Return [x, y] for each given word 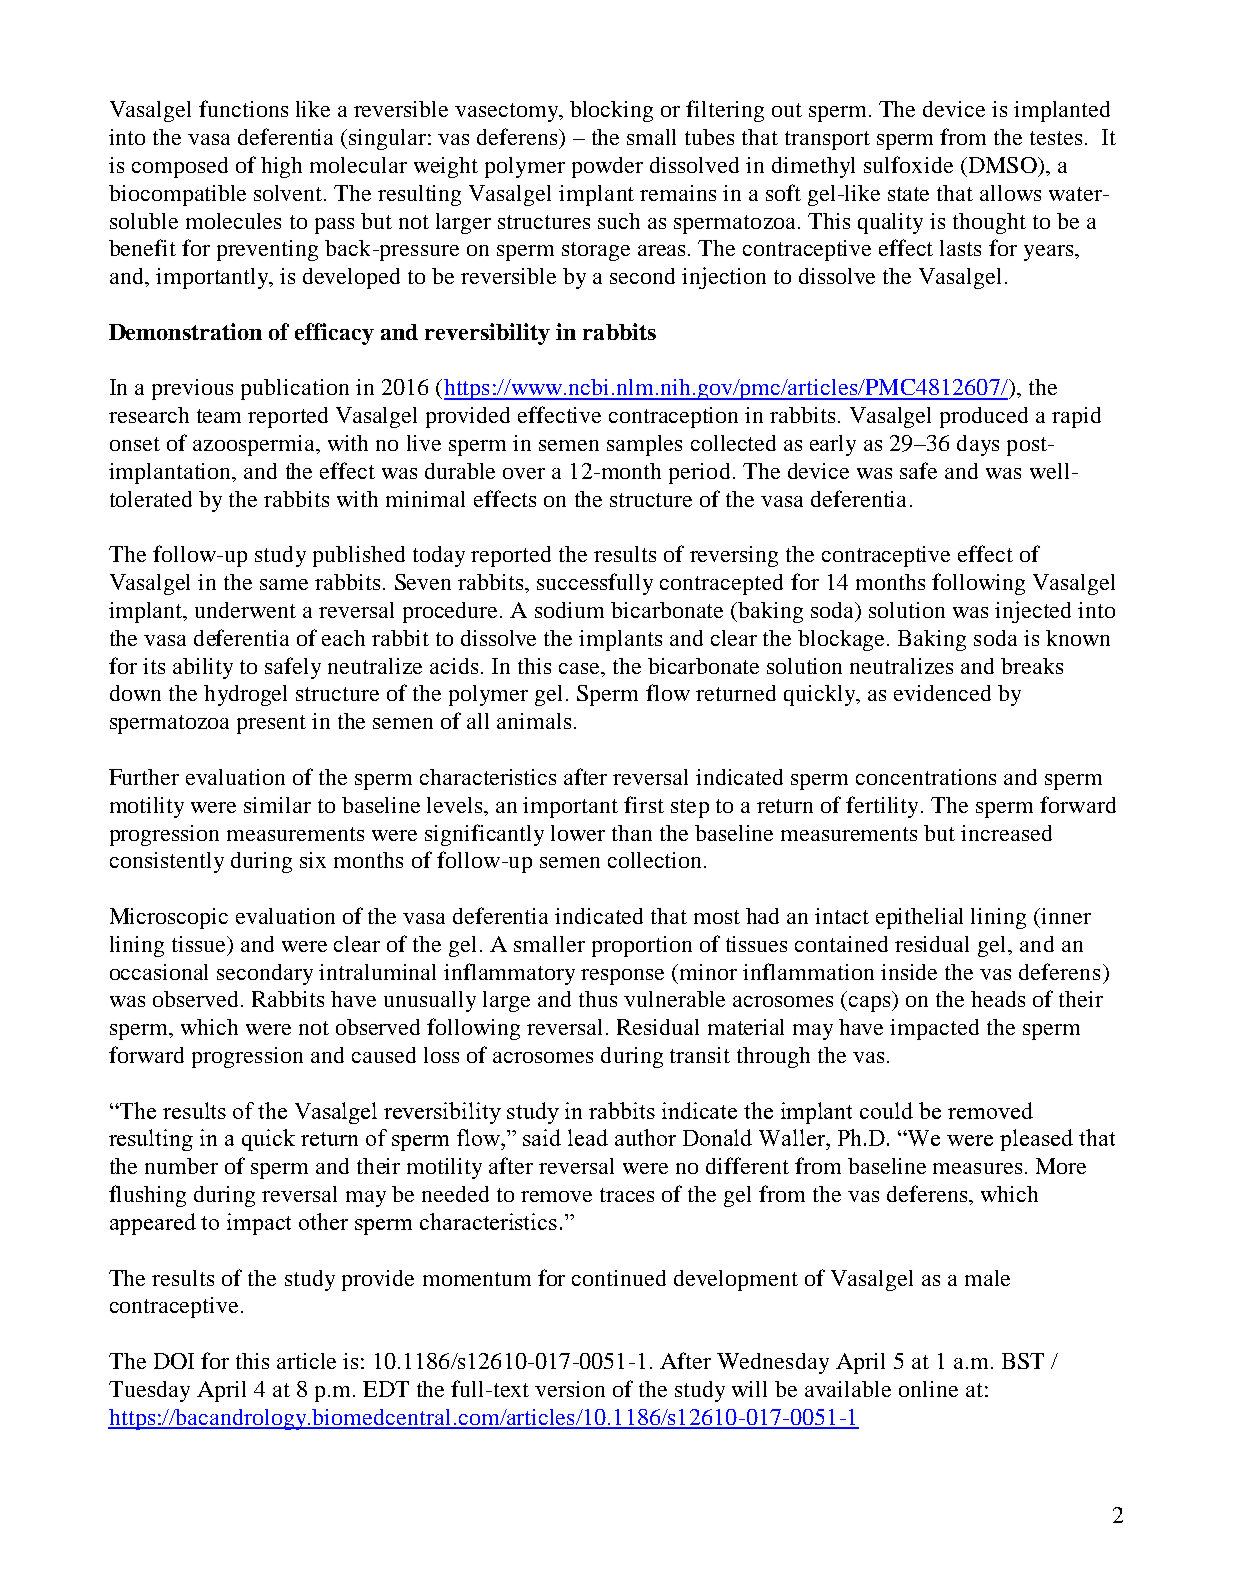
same [284, 584]
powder [607, 167]
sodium [569, 610]
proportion [642, 946]
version [570, 1389]
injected [1033, 612]
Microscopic [169, 918]
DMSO [1002, 165]
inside [909, 972]
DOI [174, 1361]
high [281, 167]
